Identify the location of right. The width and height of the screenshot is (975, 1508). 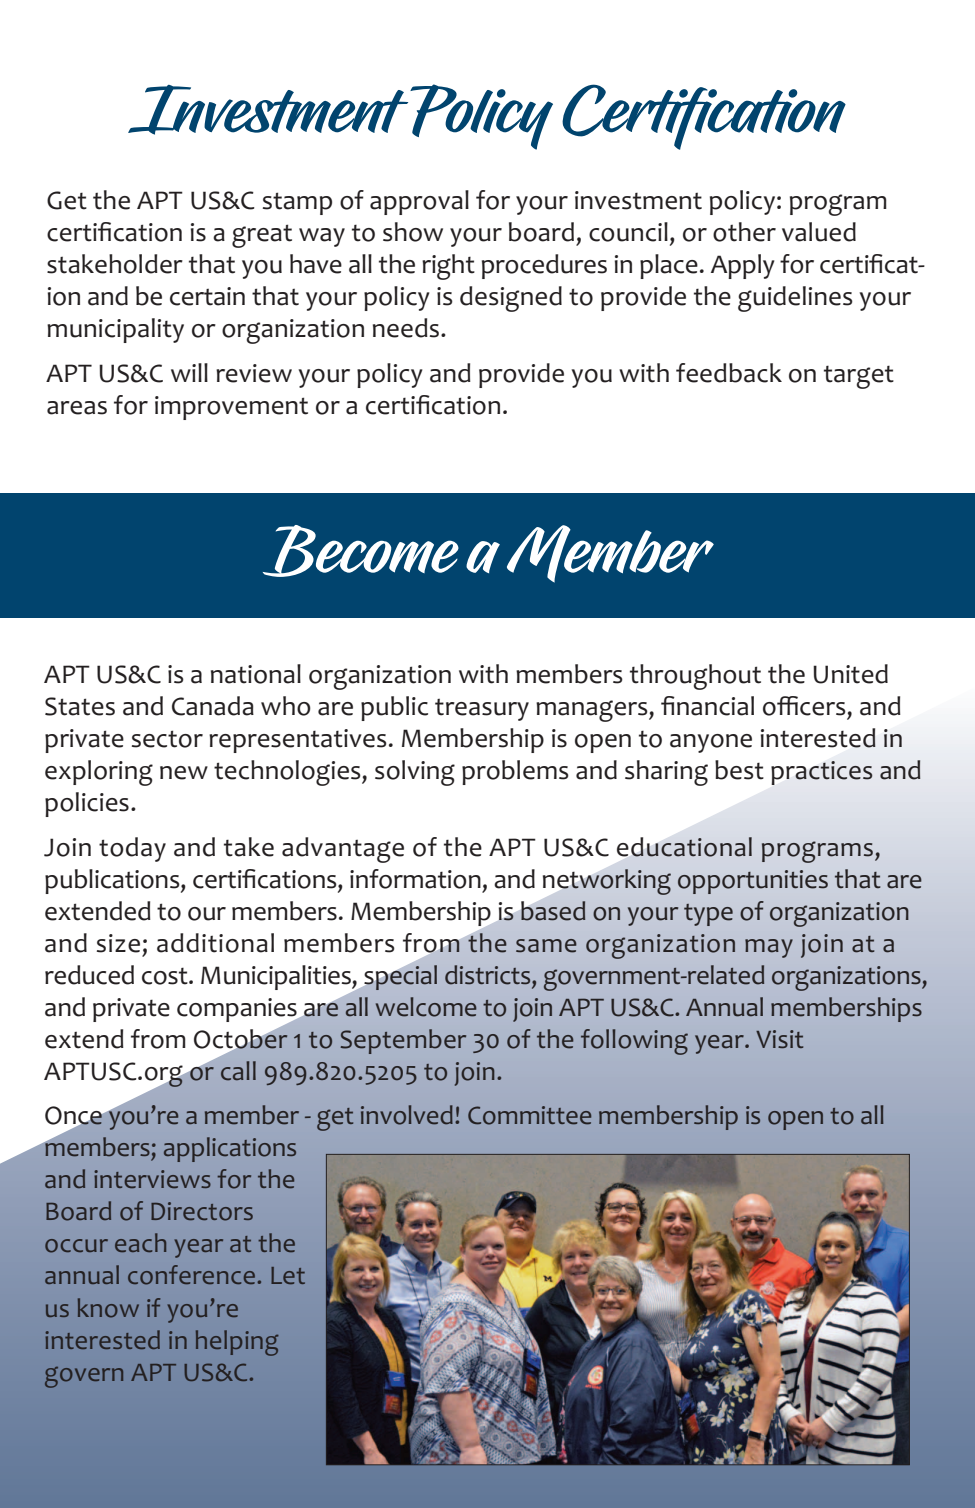
(448, 267).
